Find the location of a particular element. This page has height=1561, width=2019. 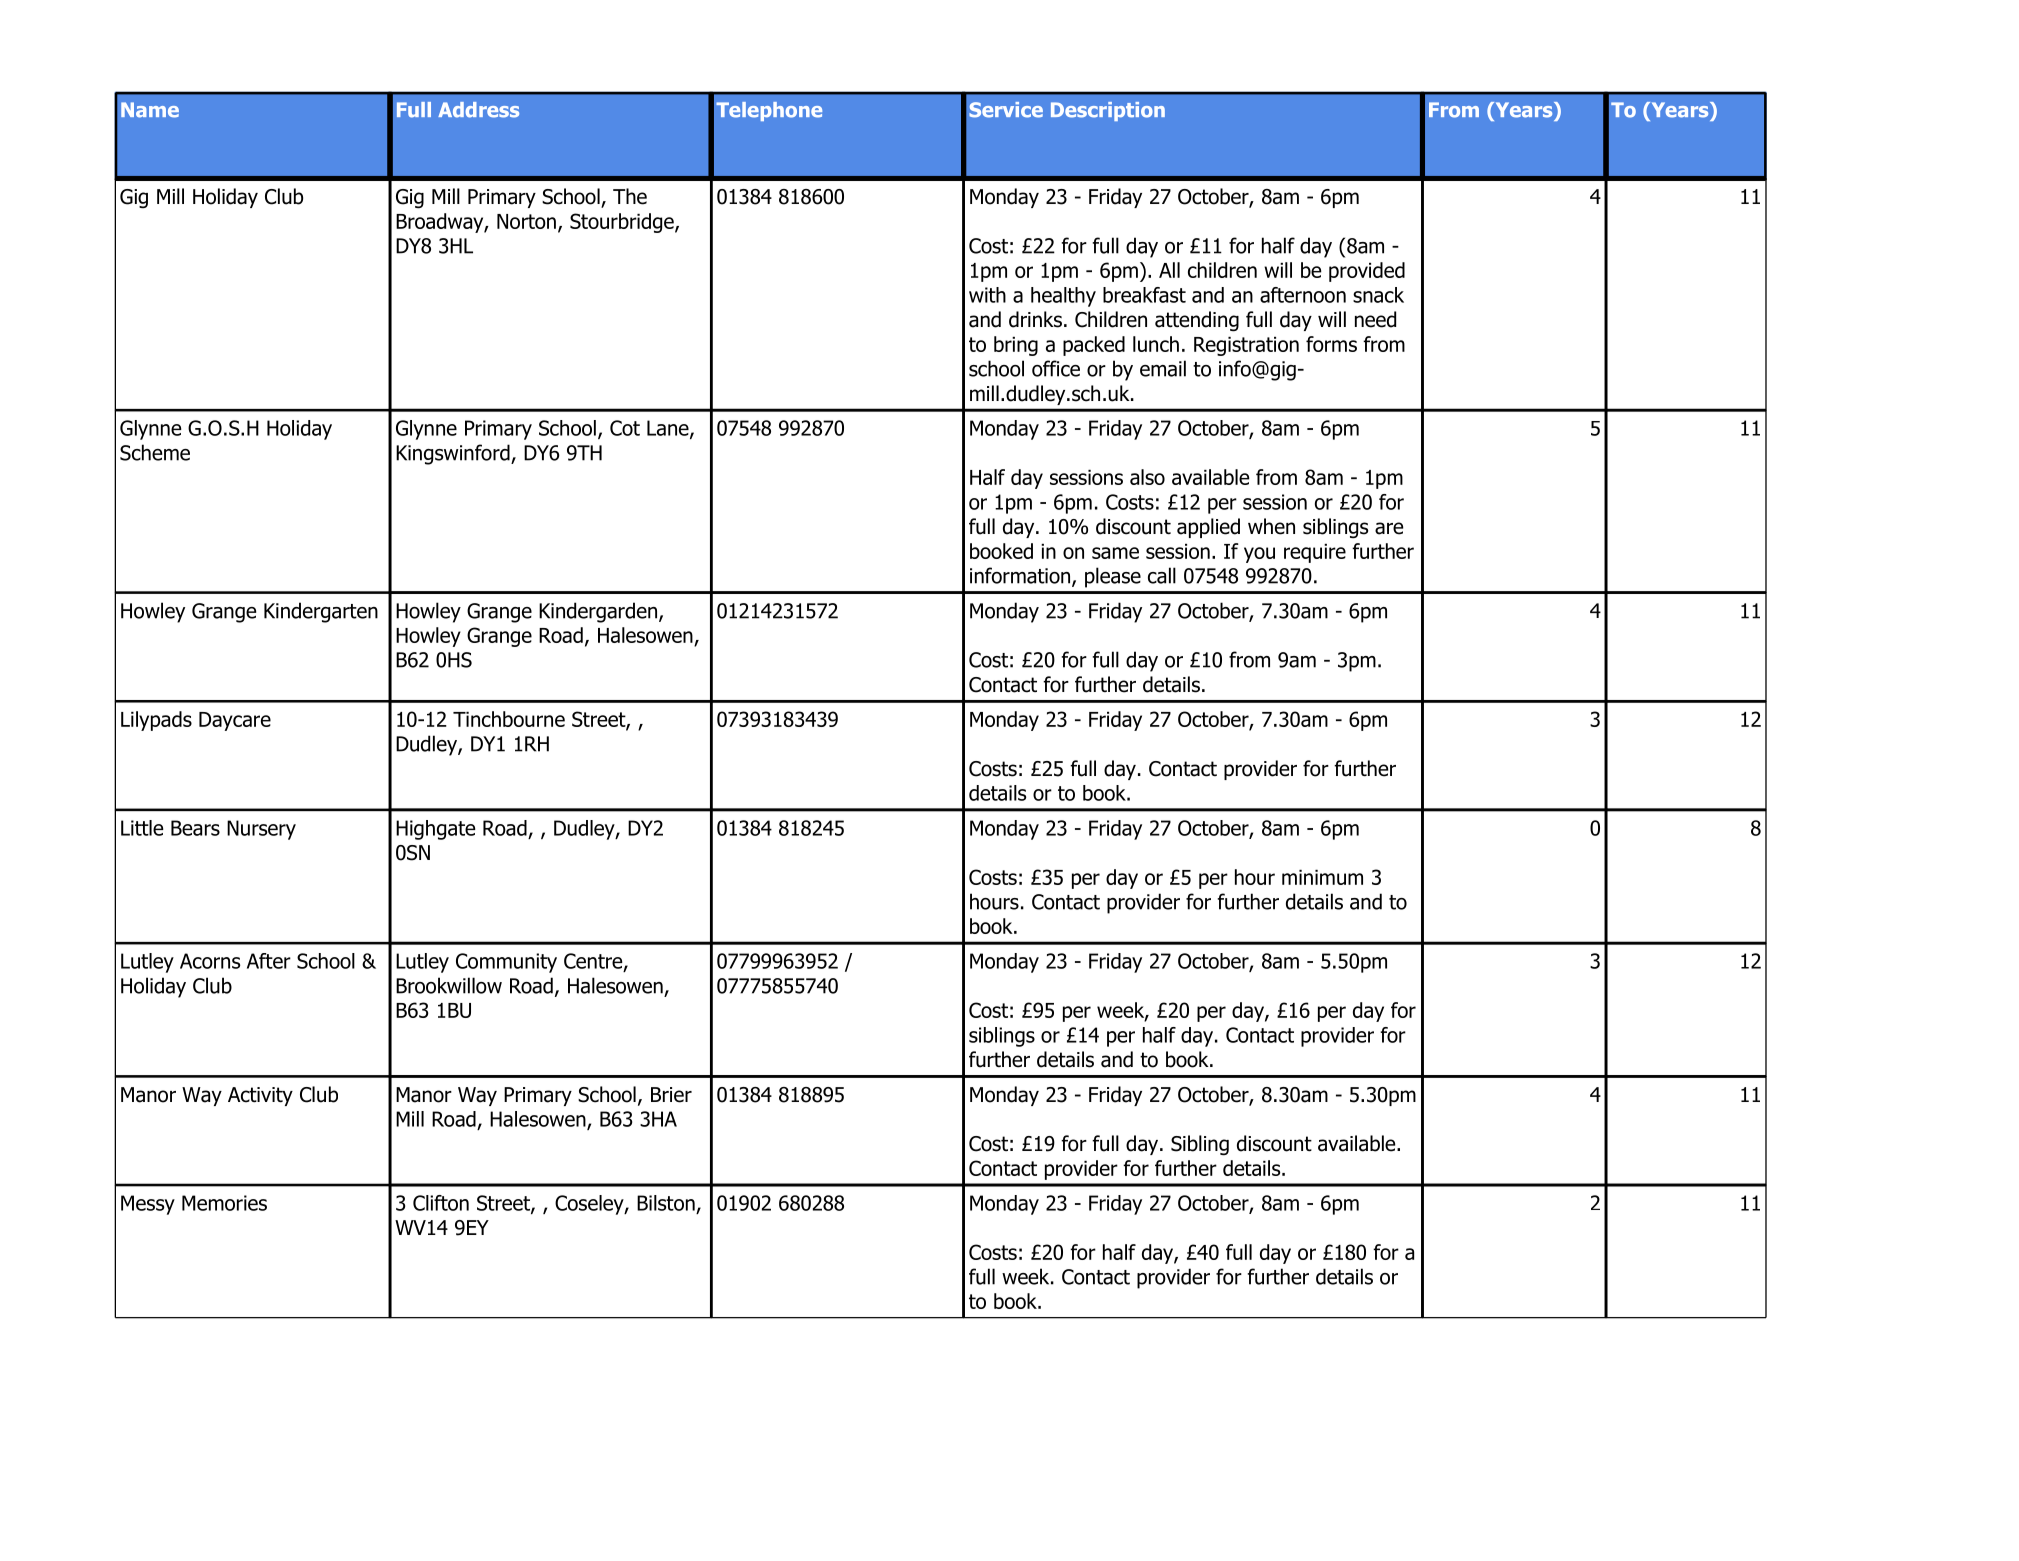

Telephone is located at coordinates (769, 111).
